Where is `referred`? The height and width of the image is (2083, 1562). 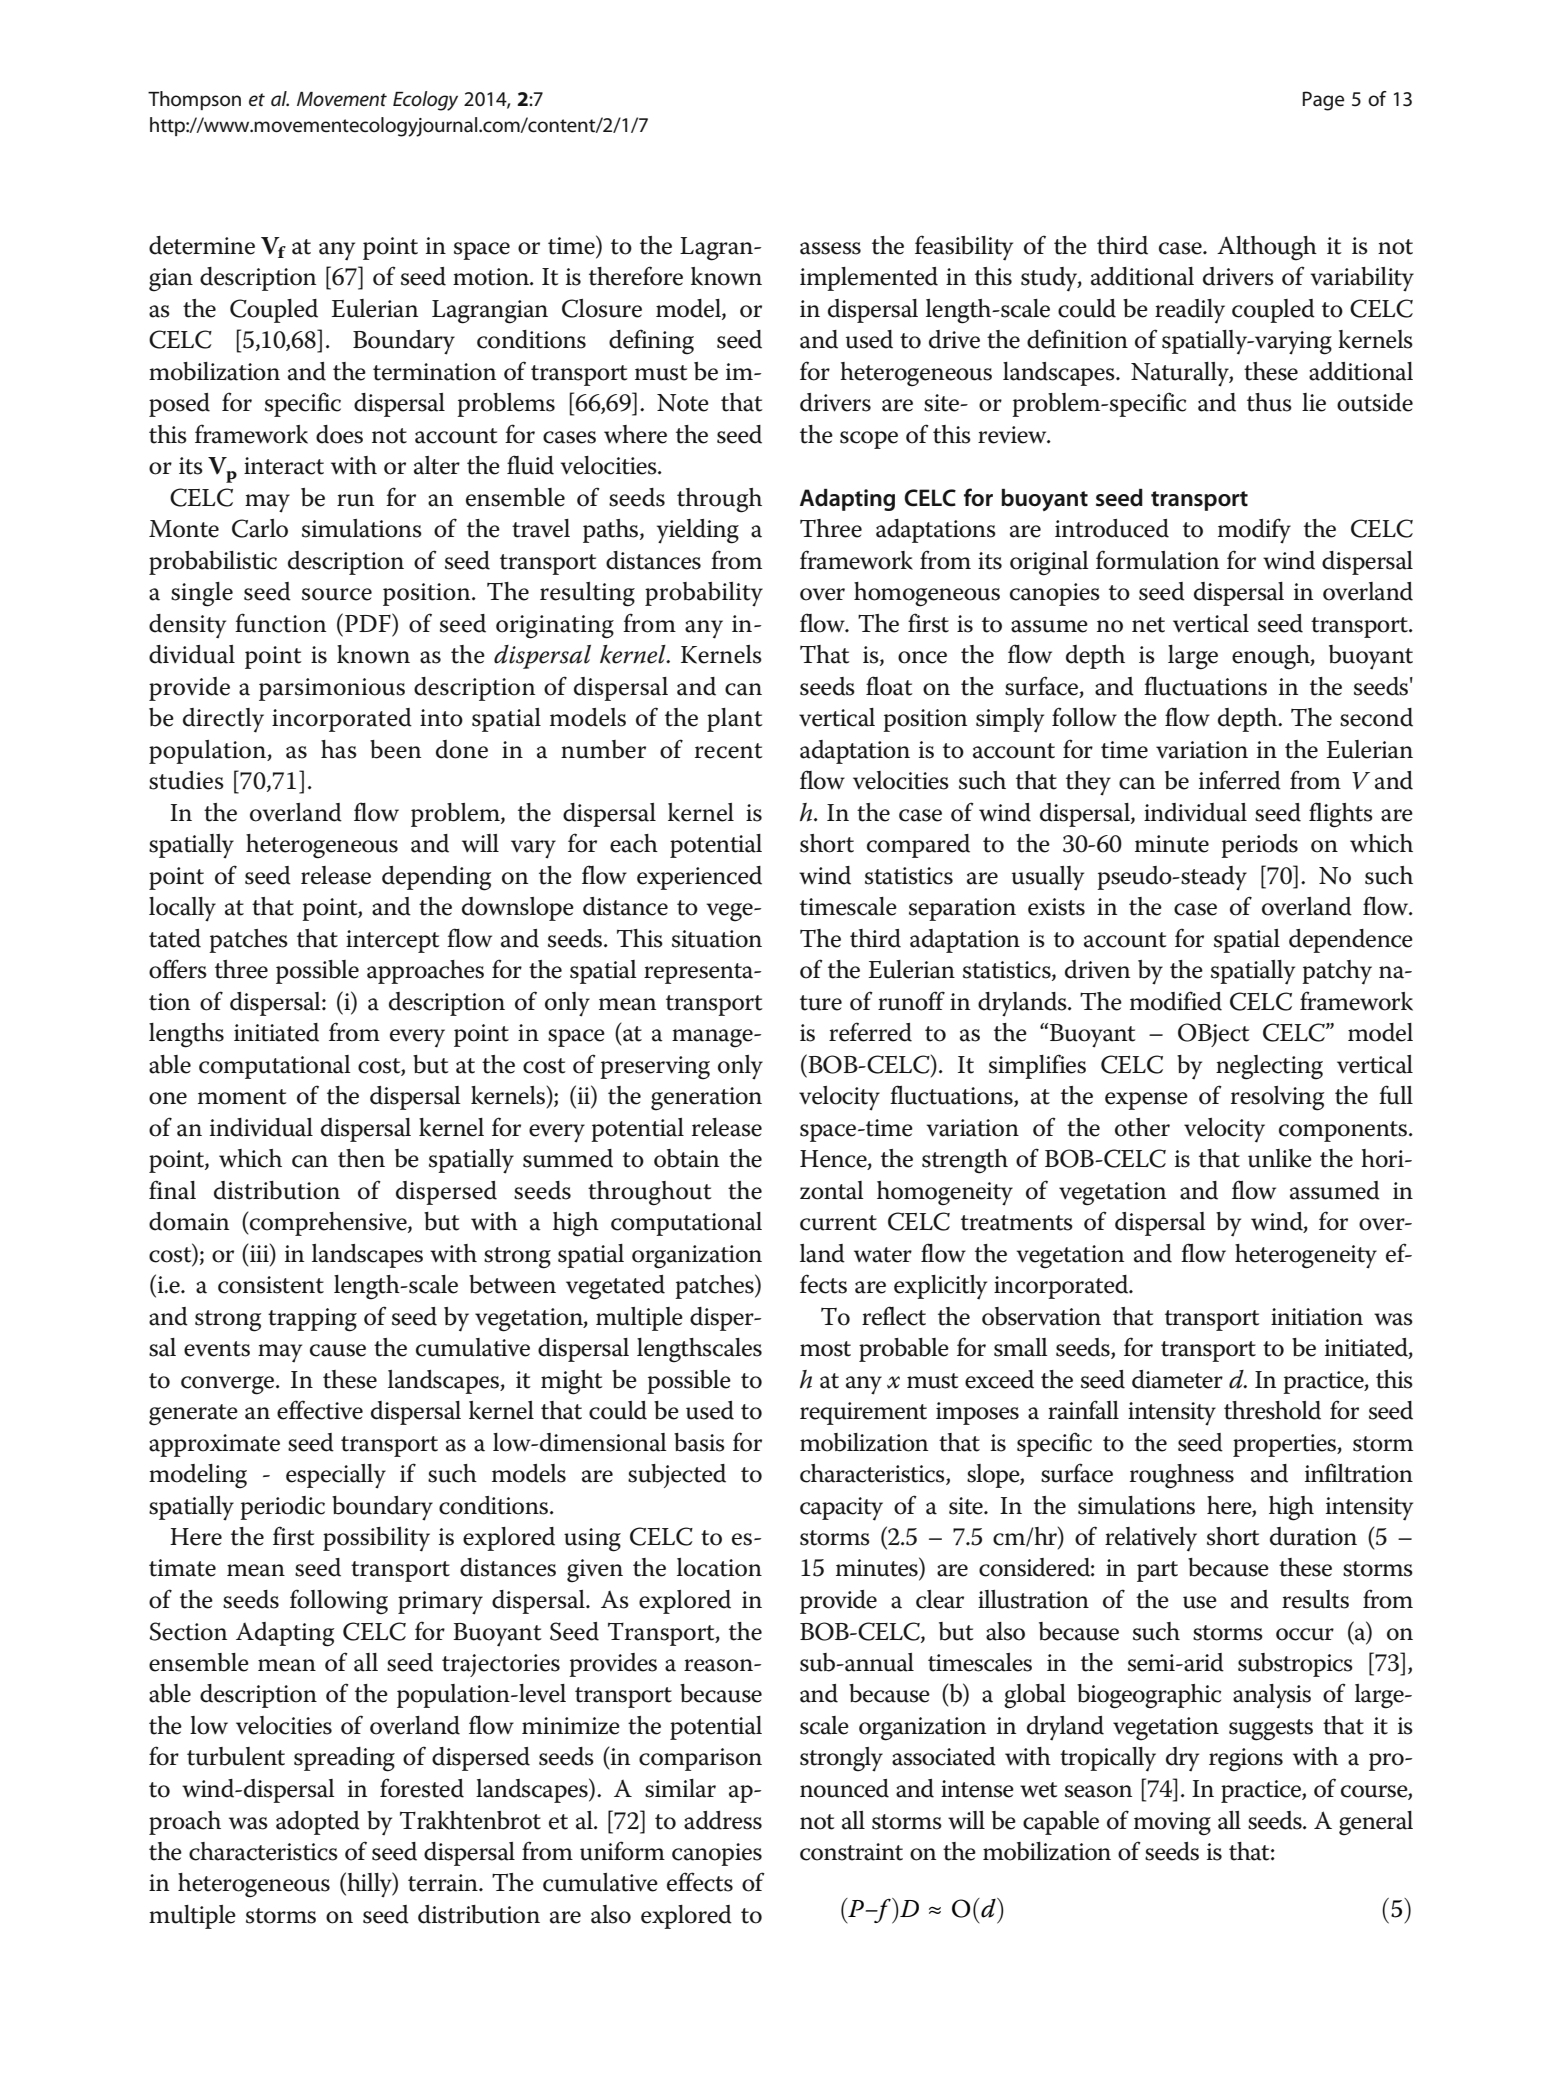
referred is located at coordinates (870, 1032).
